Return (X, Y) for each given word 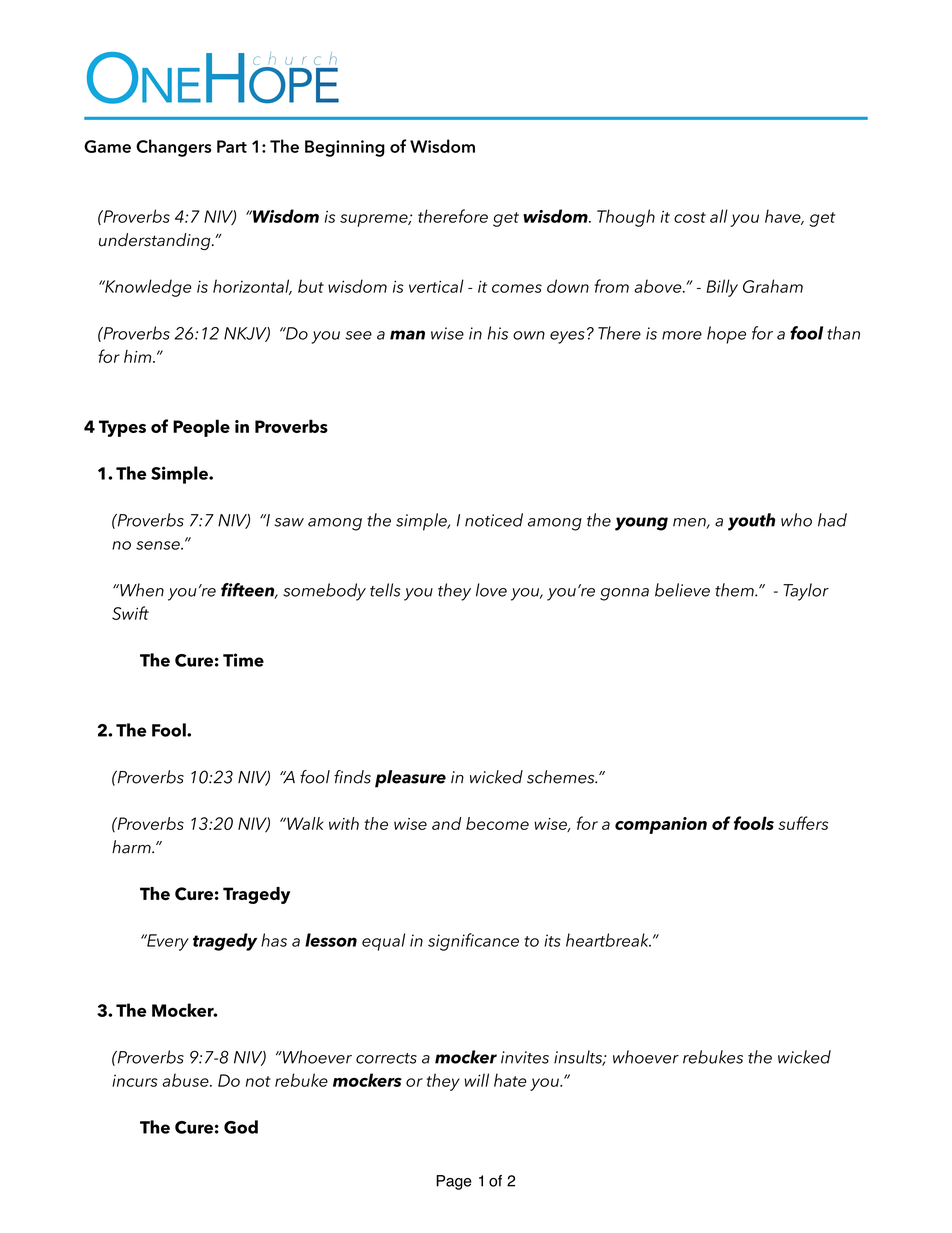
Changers (173, 148)
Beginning (345, 148)
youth (751, 522)
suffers (803, 823)
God (241, 1127)
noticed (494, 520)
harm (132, 847)
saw (289, 522)
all (719, 216)
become (497, 823)
